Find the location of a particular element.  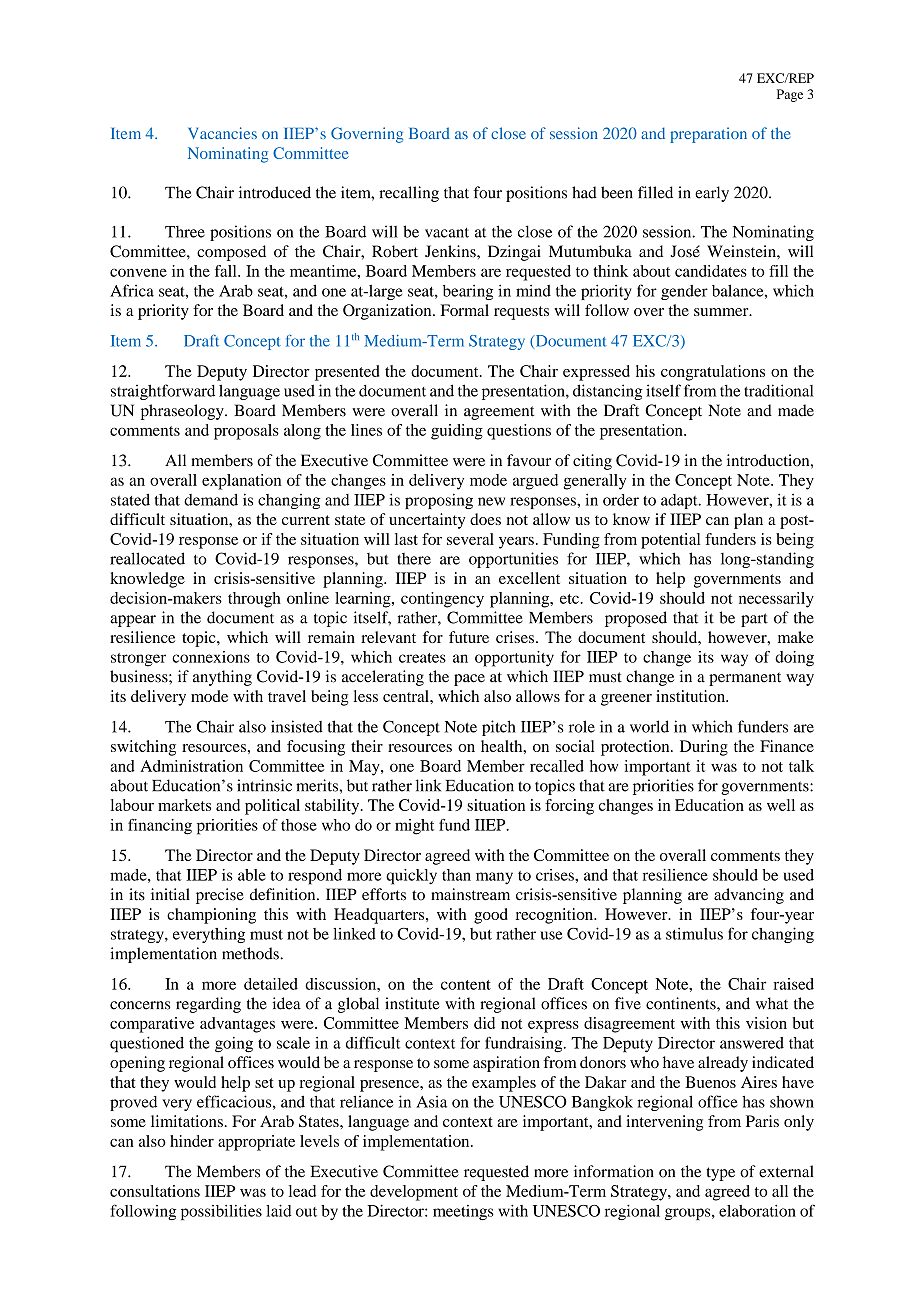

During is located at coordinates (704, 748).
